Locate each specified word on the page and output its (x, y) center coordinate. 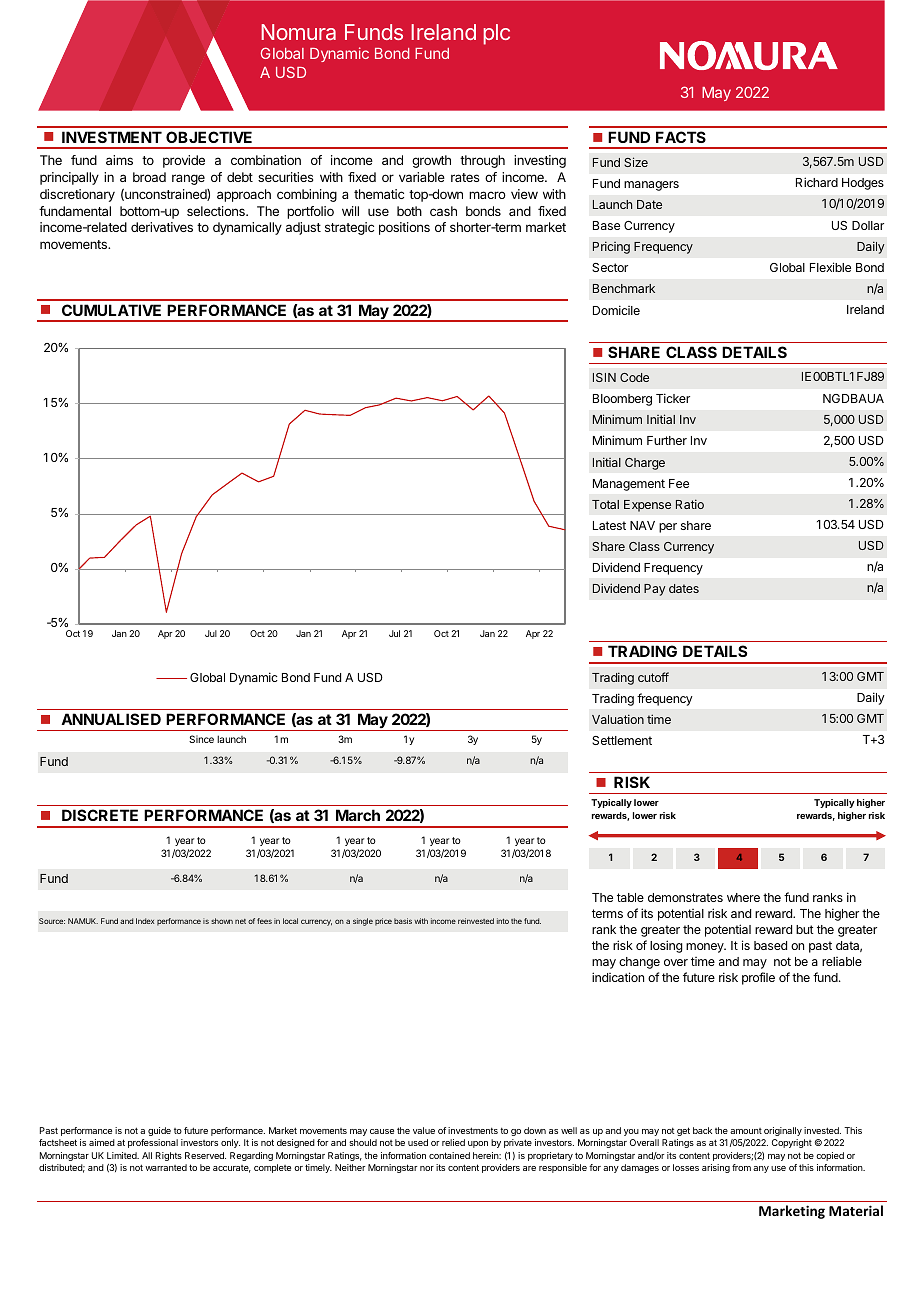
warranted (166, 1167)
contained (449, 1155)
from (741, 1167)
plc (496, 34)
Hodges (863, 184)
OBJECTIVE (209, 137)
